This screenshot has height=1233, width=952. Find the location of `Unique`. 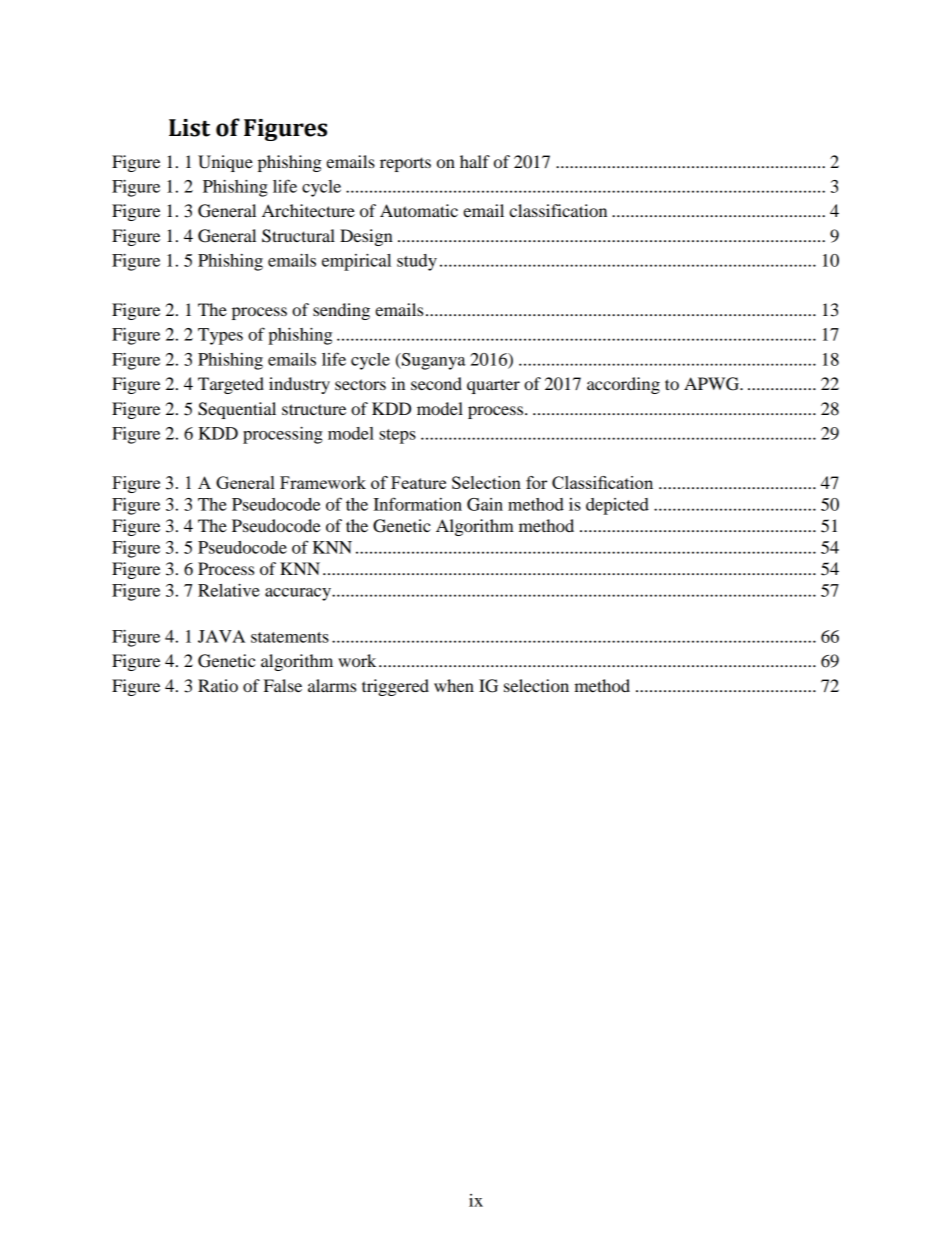

Unique is located at coordinates (225, 163).
